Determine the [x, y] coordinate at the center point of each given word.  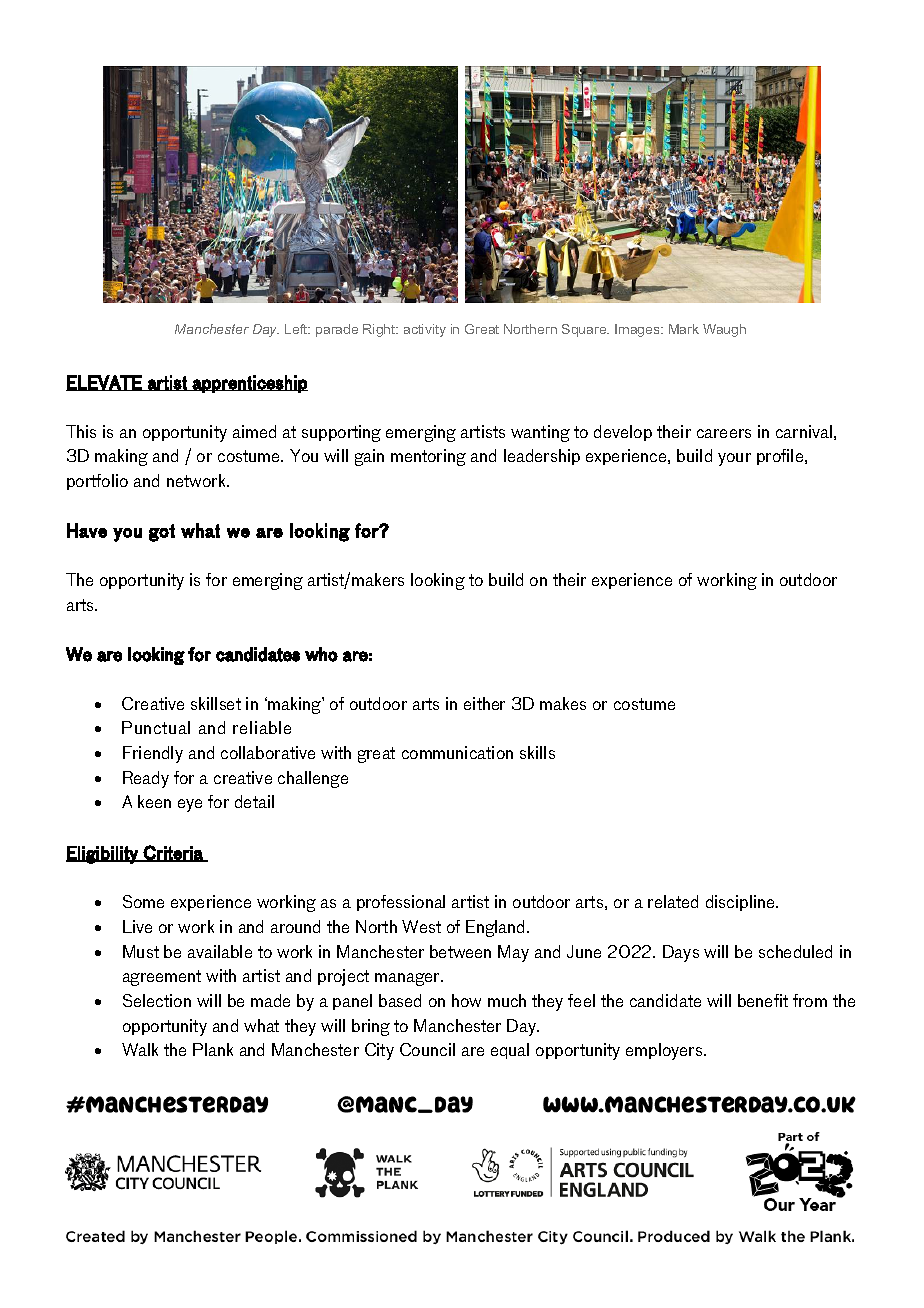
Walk [140, 1049]
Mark [684, 329]
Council [427, 1049]
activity [425, 330]
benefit [763, 1000]
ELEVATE [105, 383]
